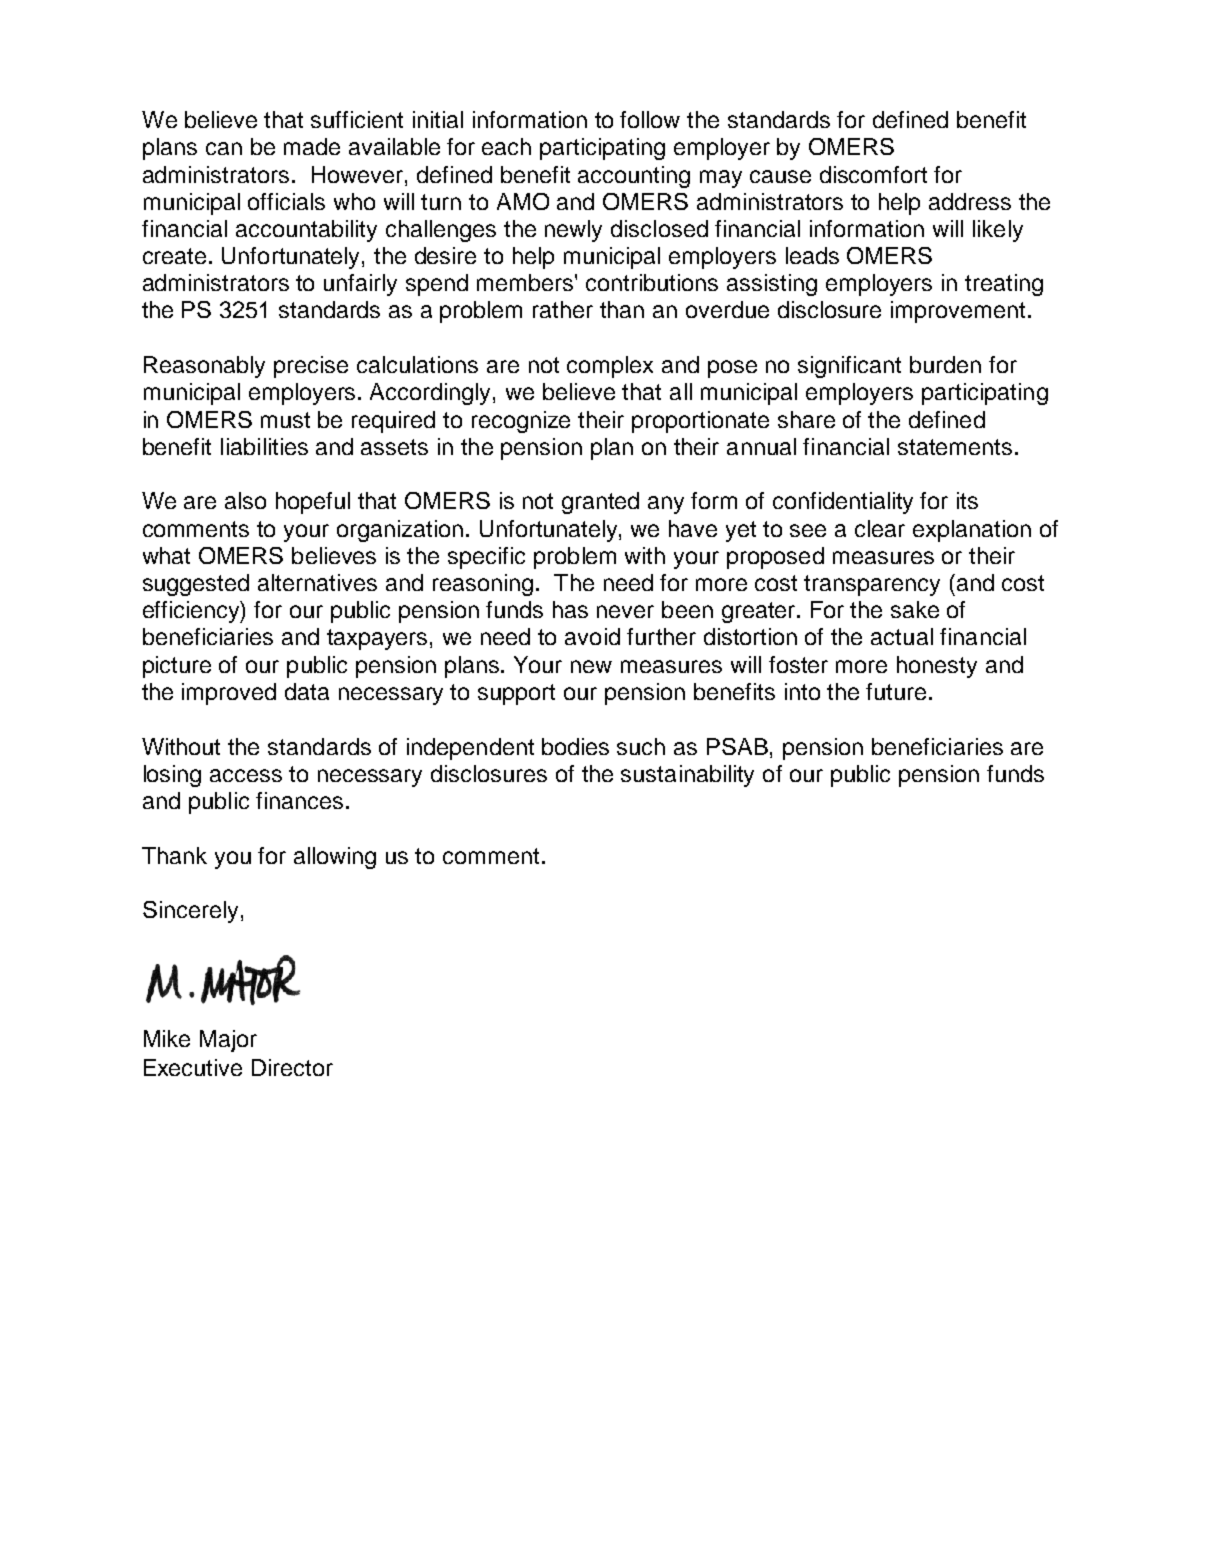  Describe the element at coordinates (317, 582) in the image. I see `alternatives` at that location.
